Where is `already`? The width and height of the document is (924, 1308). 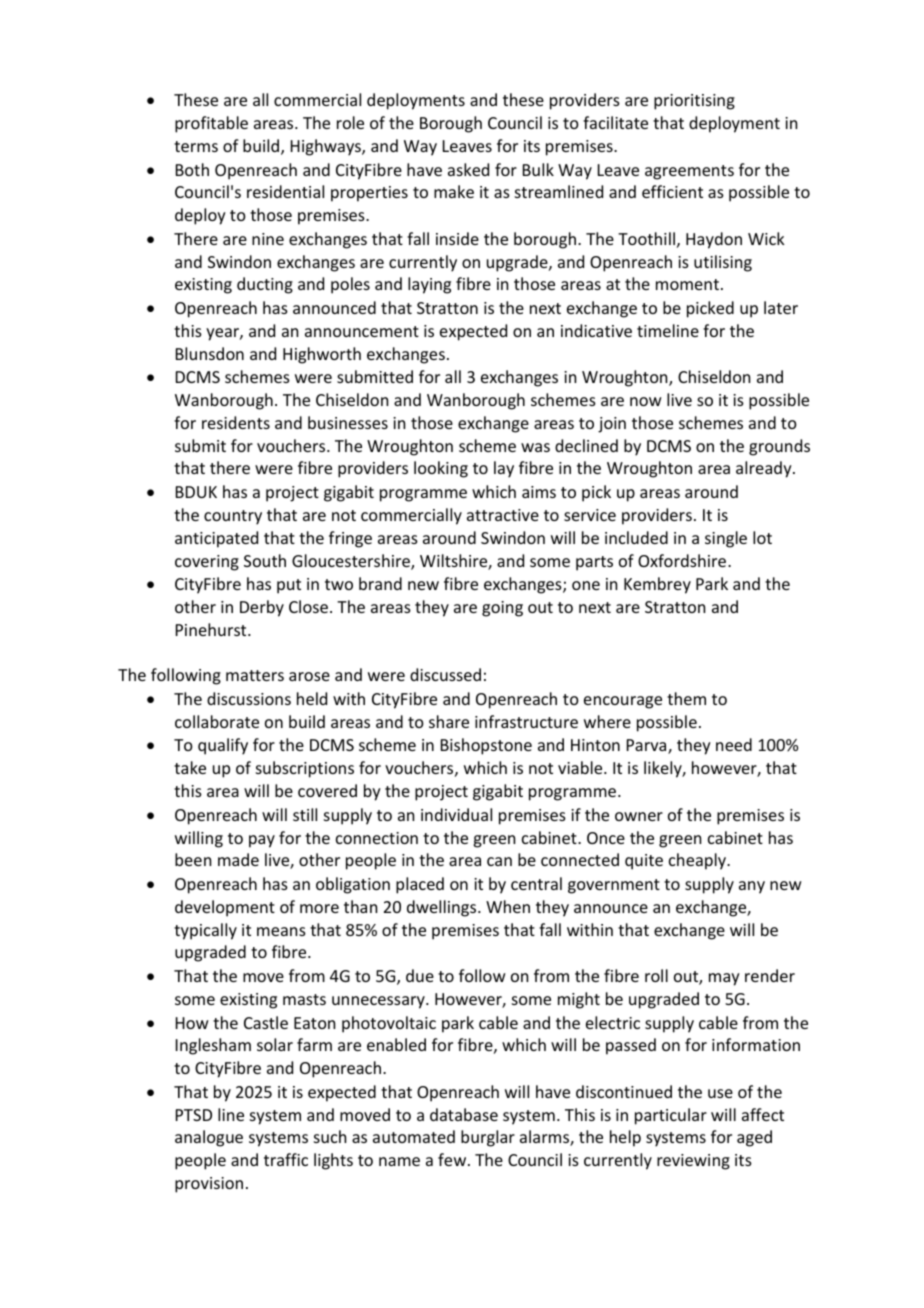 already is located at coordinates (765, 469).
